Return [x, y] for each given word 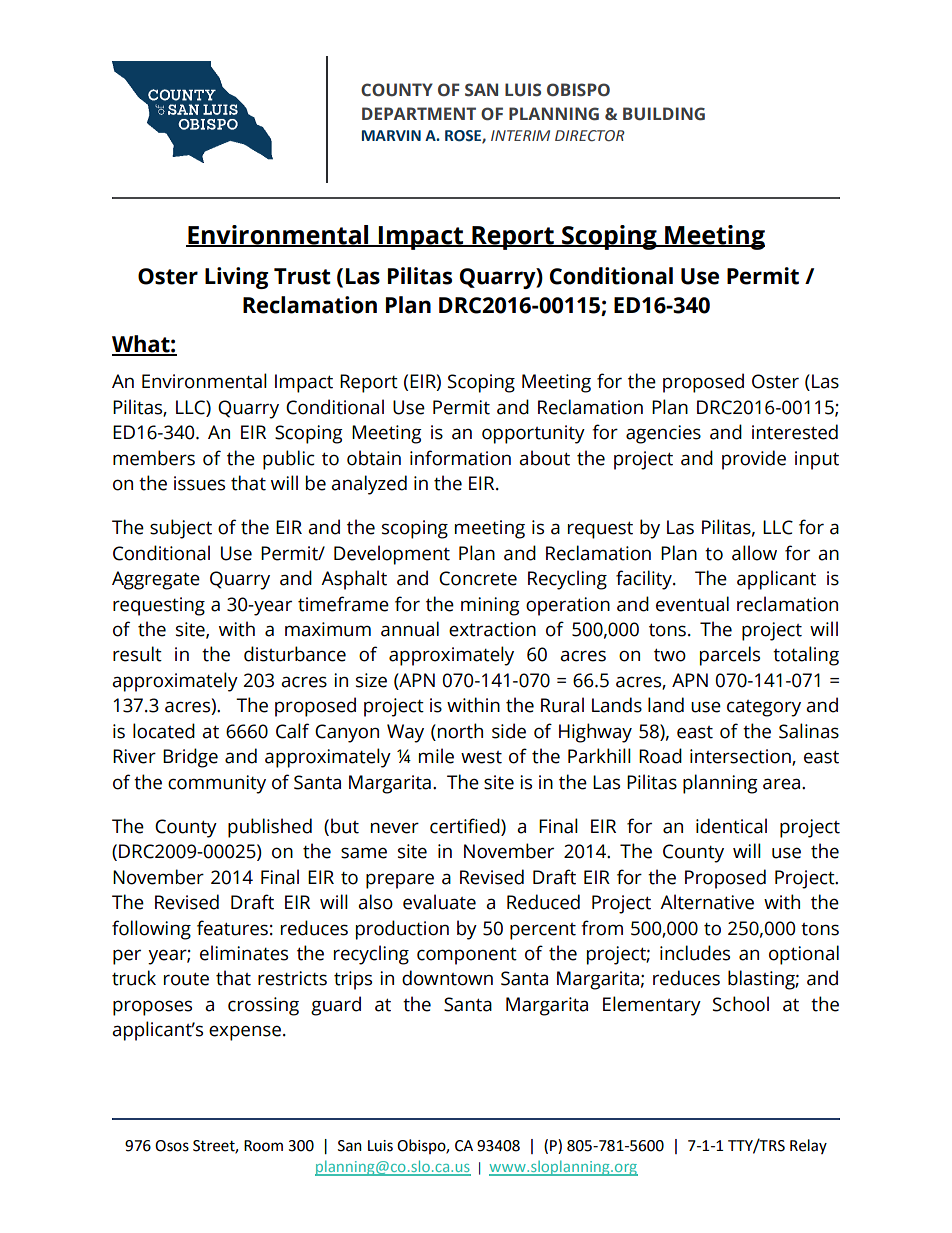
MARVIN [391, 135]
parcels [730, 656]
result [137, 654]
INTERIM [520, 135]
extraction [492, 629]
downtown [447, 978]
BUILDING [664, 114]
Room [263, 1146]
